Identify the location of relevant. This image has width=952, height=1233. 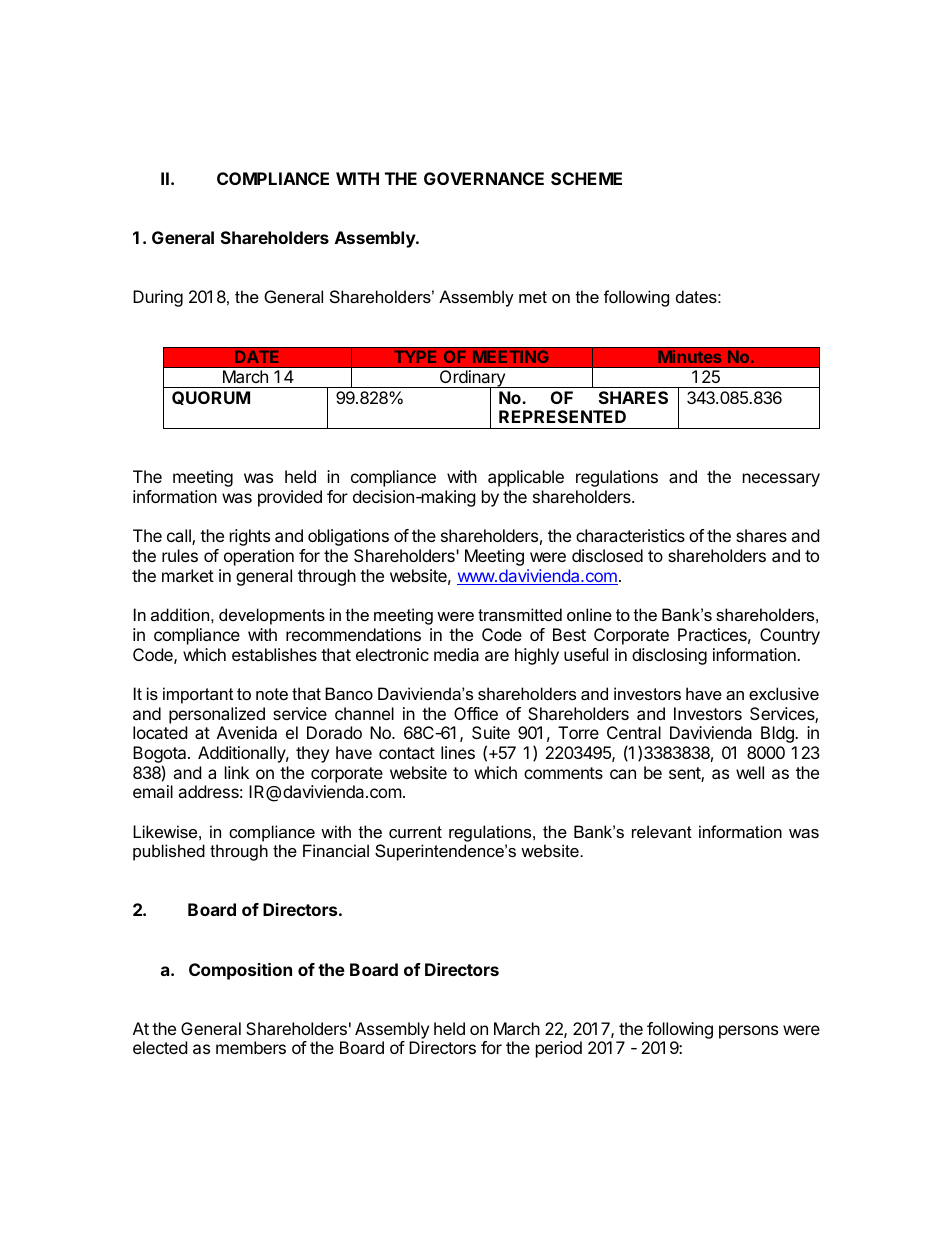
(662, 831).
